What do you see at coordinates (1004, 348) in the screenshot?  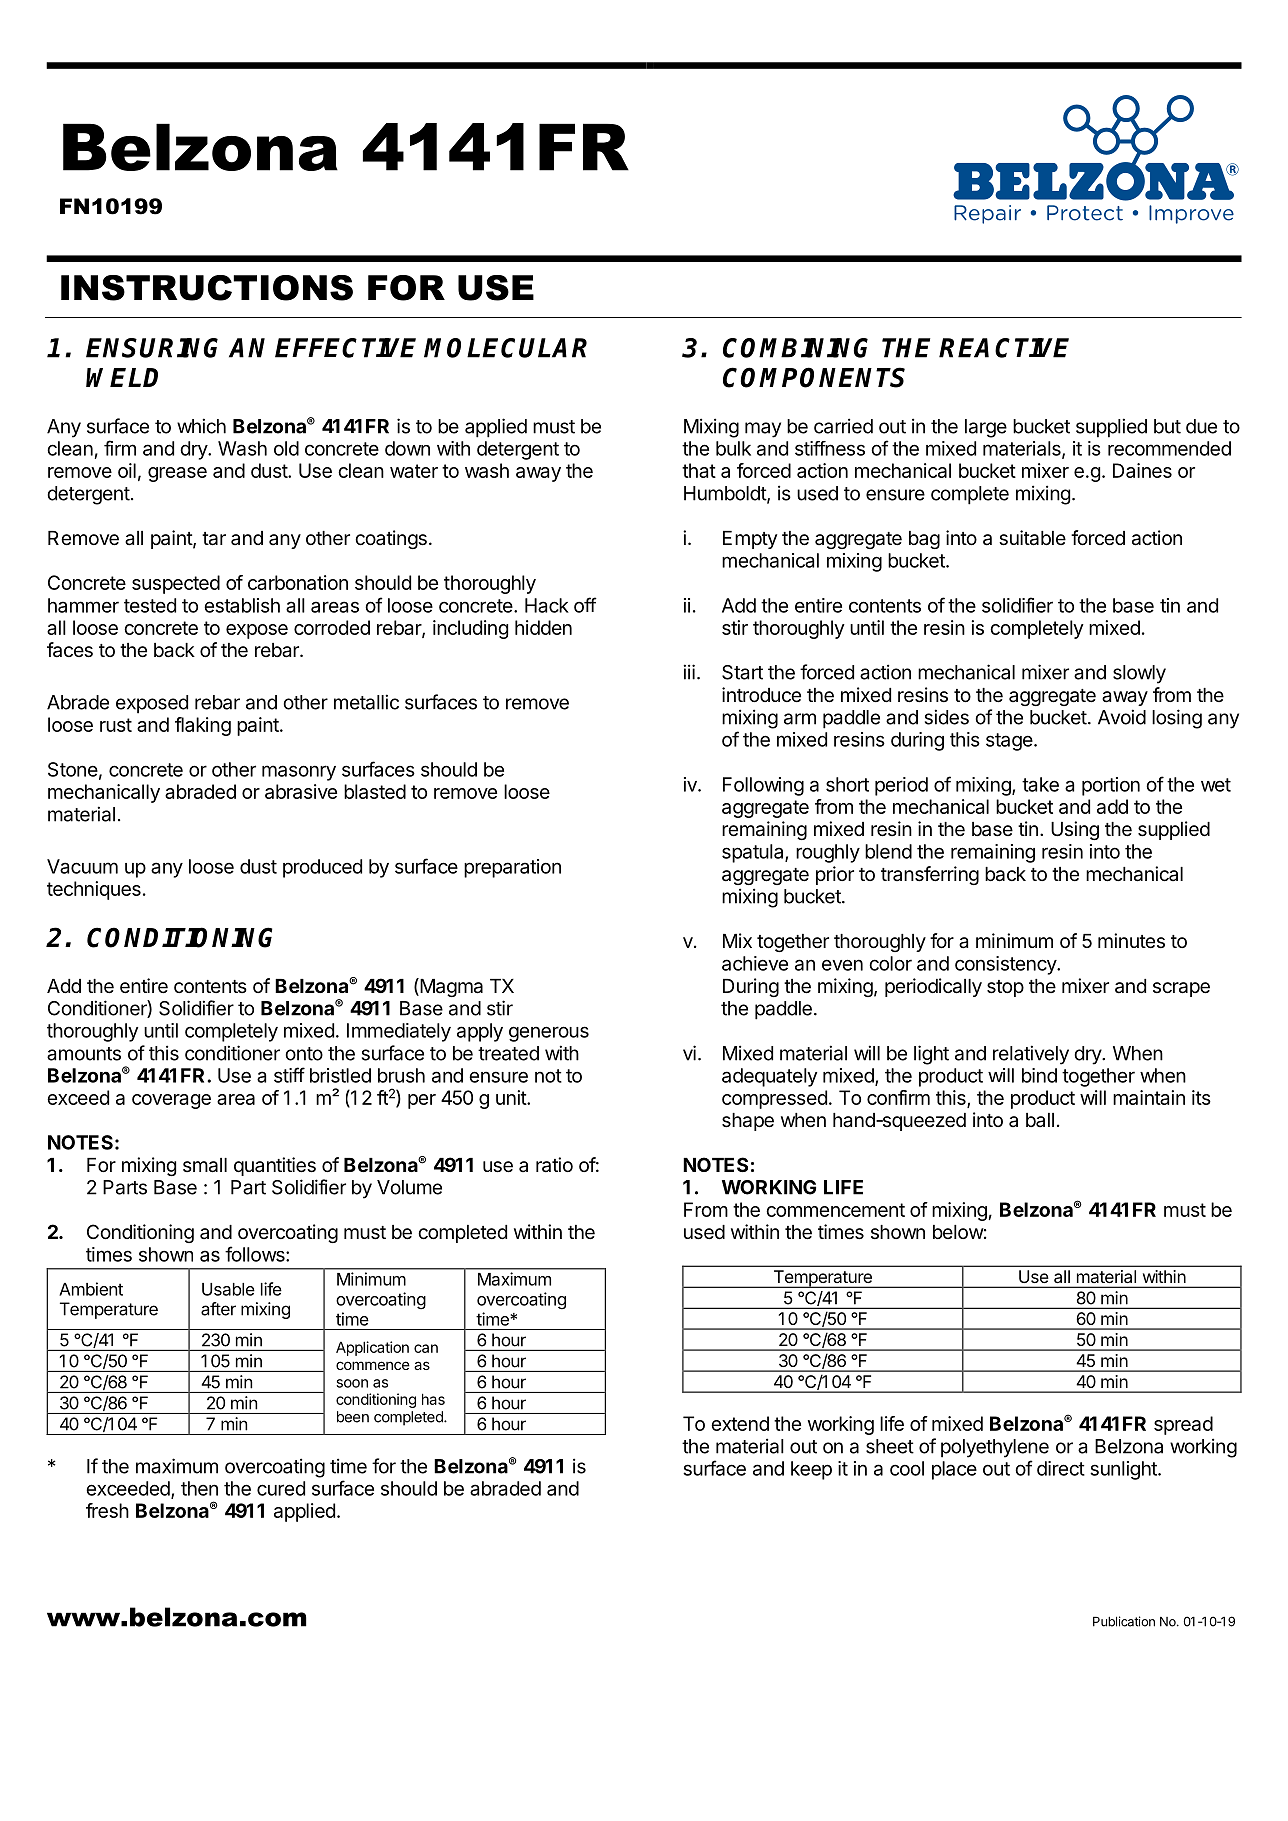 I see `REACTIVE` at bounding box center [1004, 348].
